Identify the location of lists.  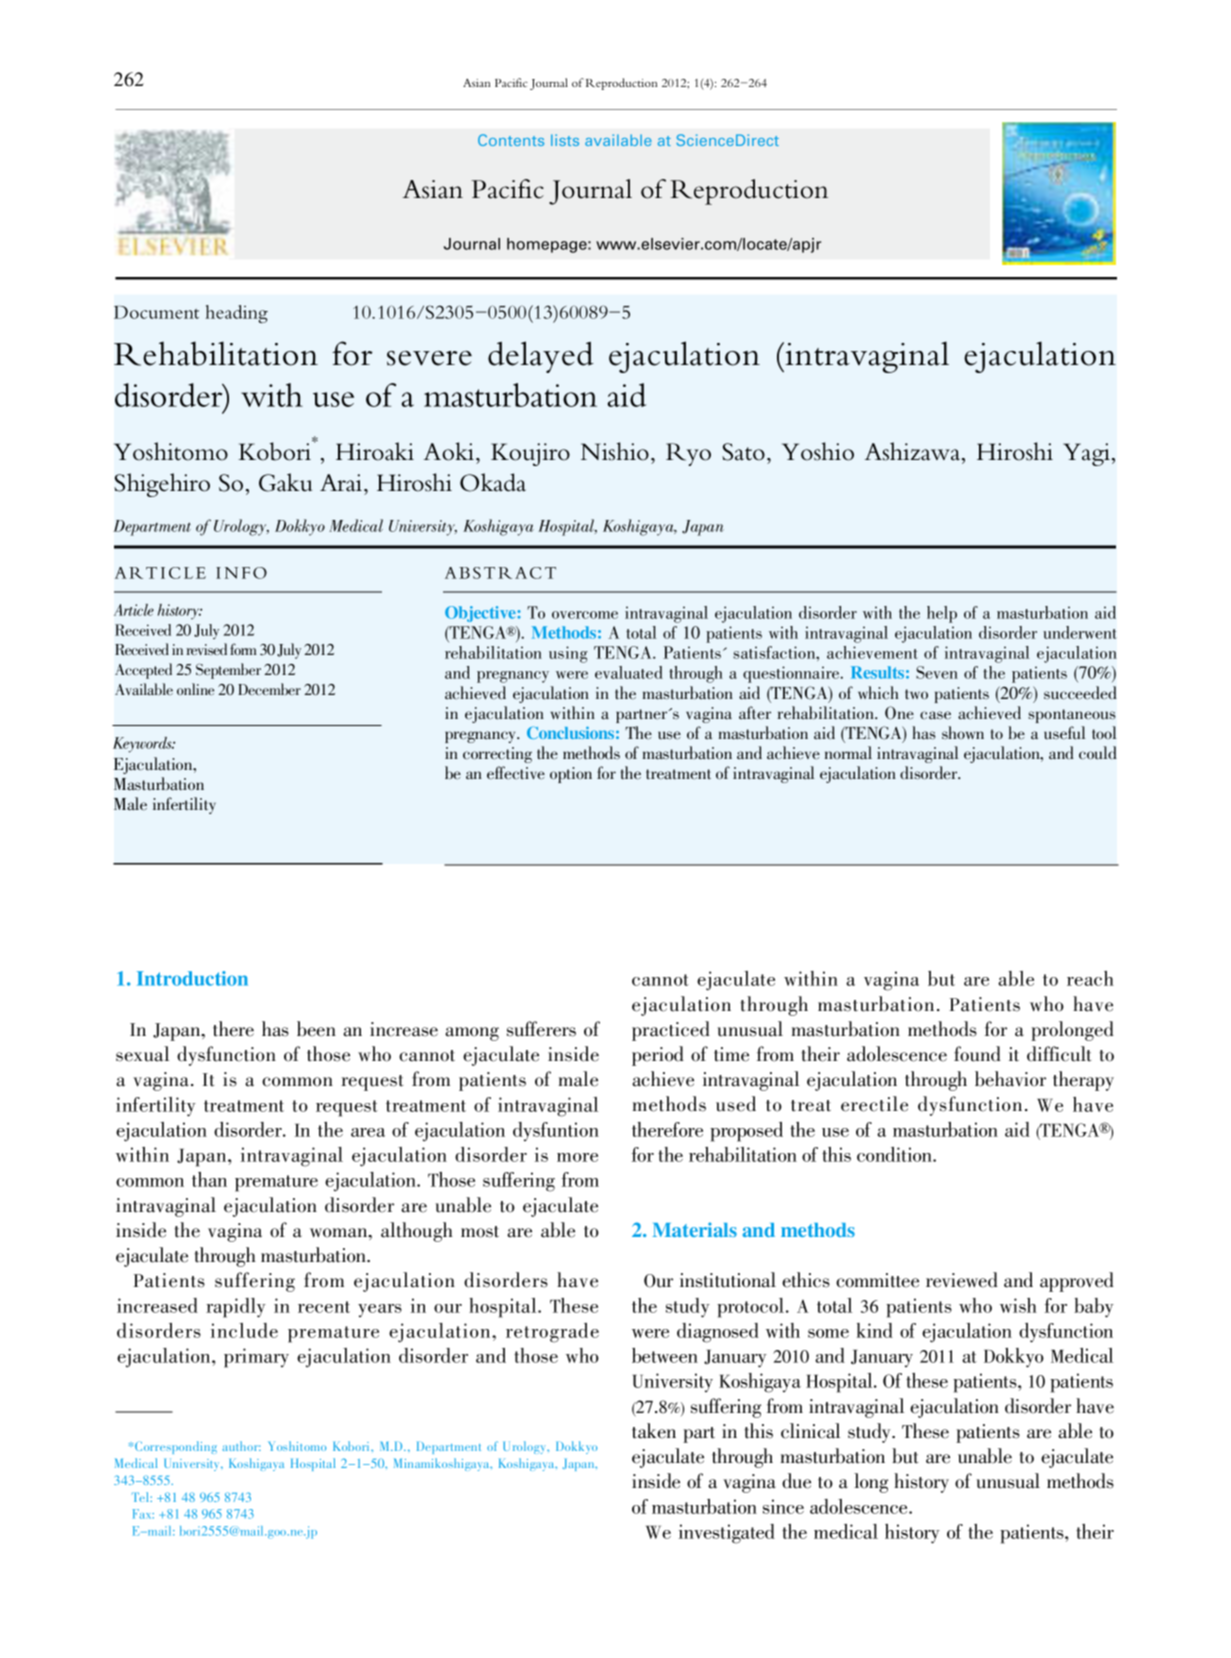
(565, 140).
